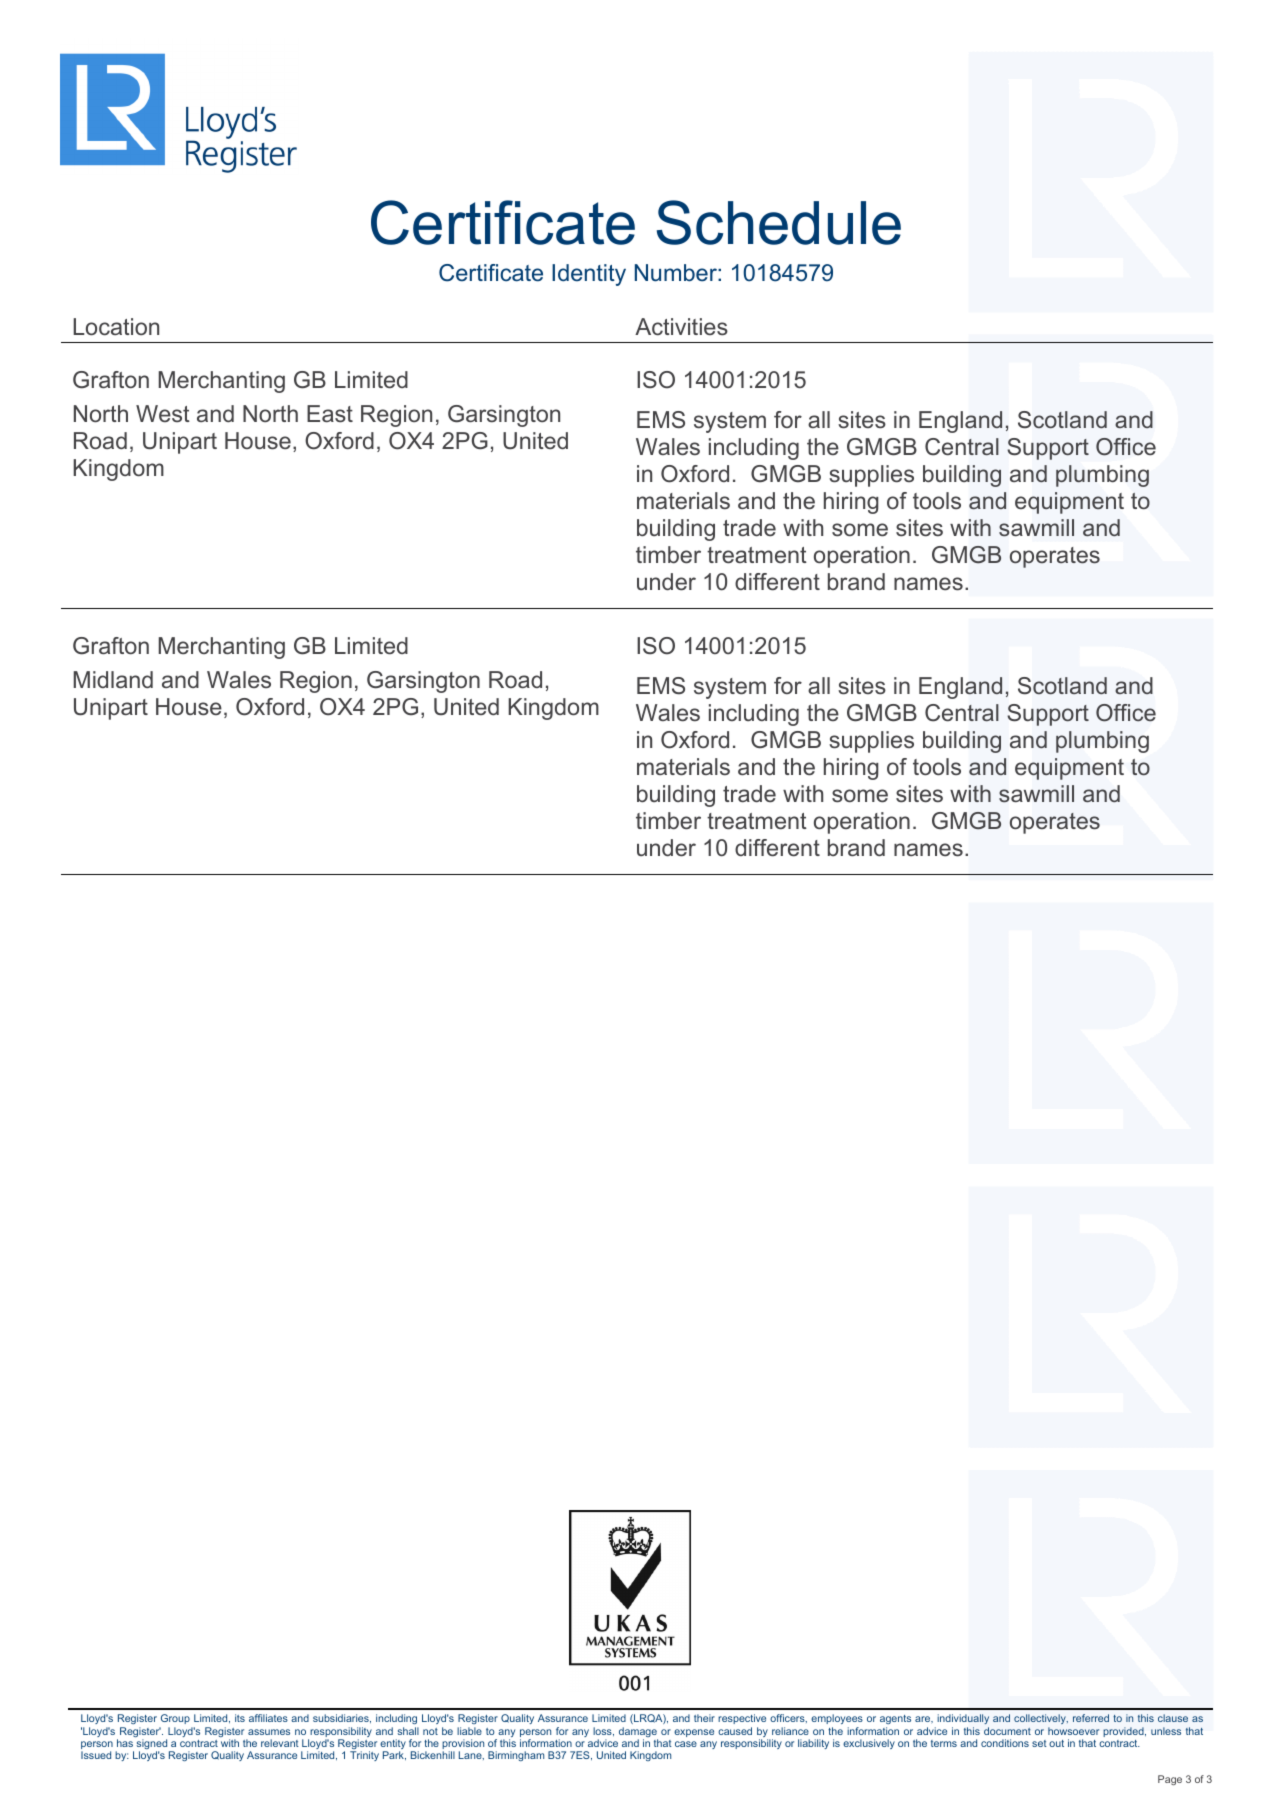 The image size is (1273, 1800). What do you see at coordinates (681, 327) in the screenshot?
I see `Activities` at bounding box center [681, 327].
